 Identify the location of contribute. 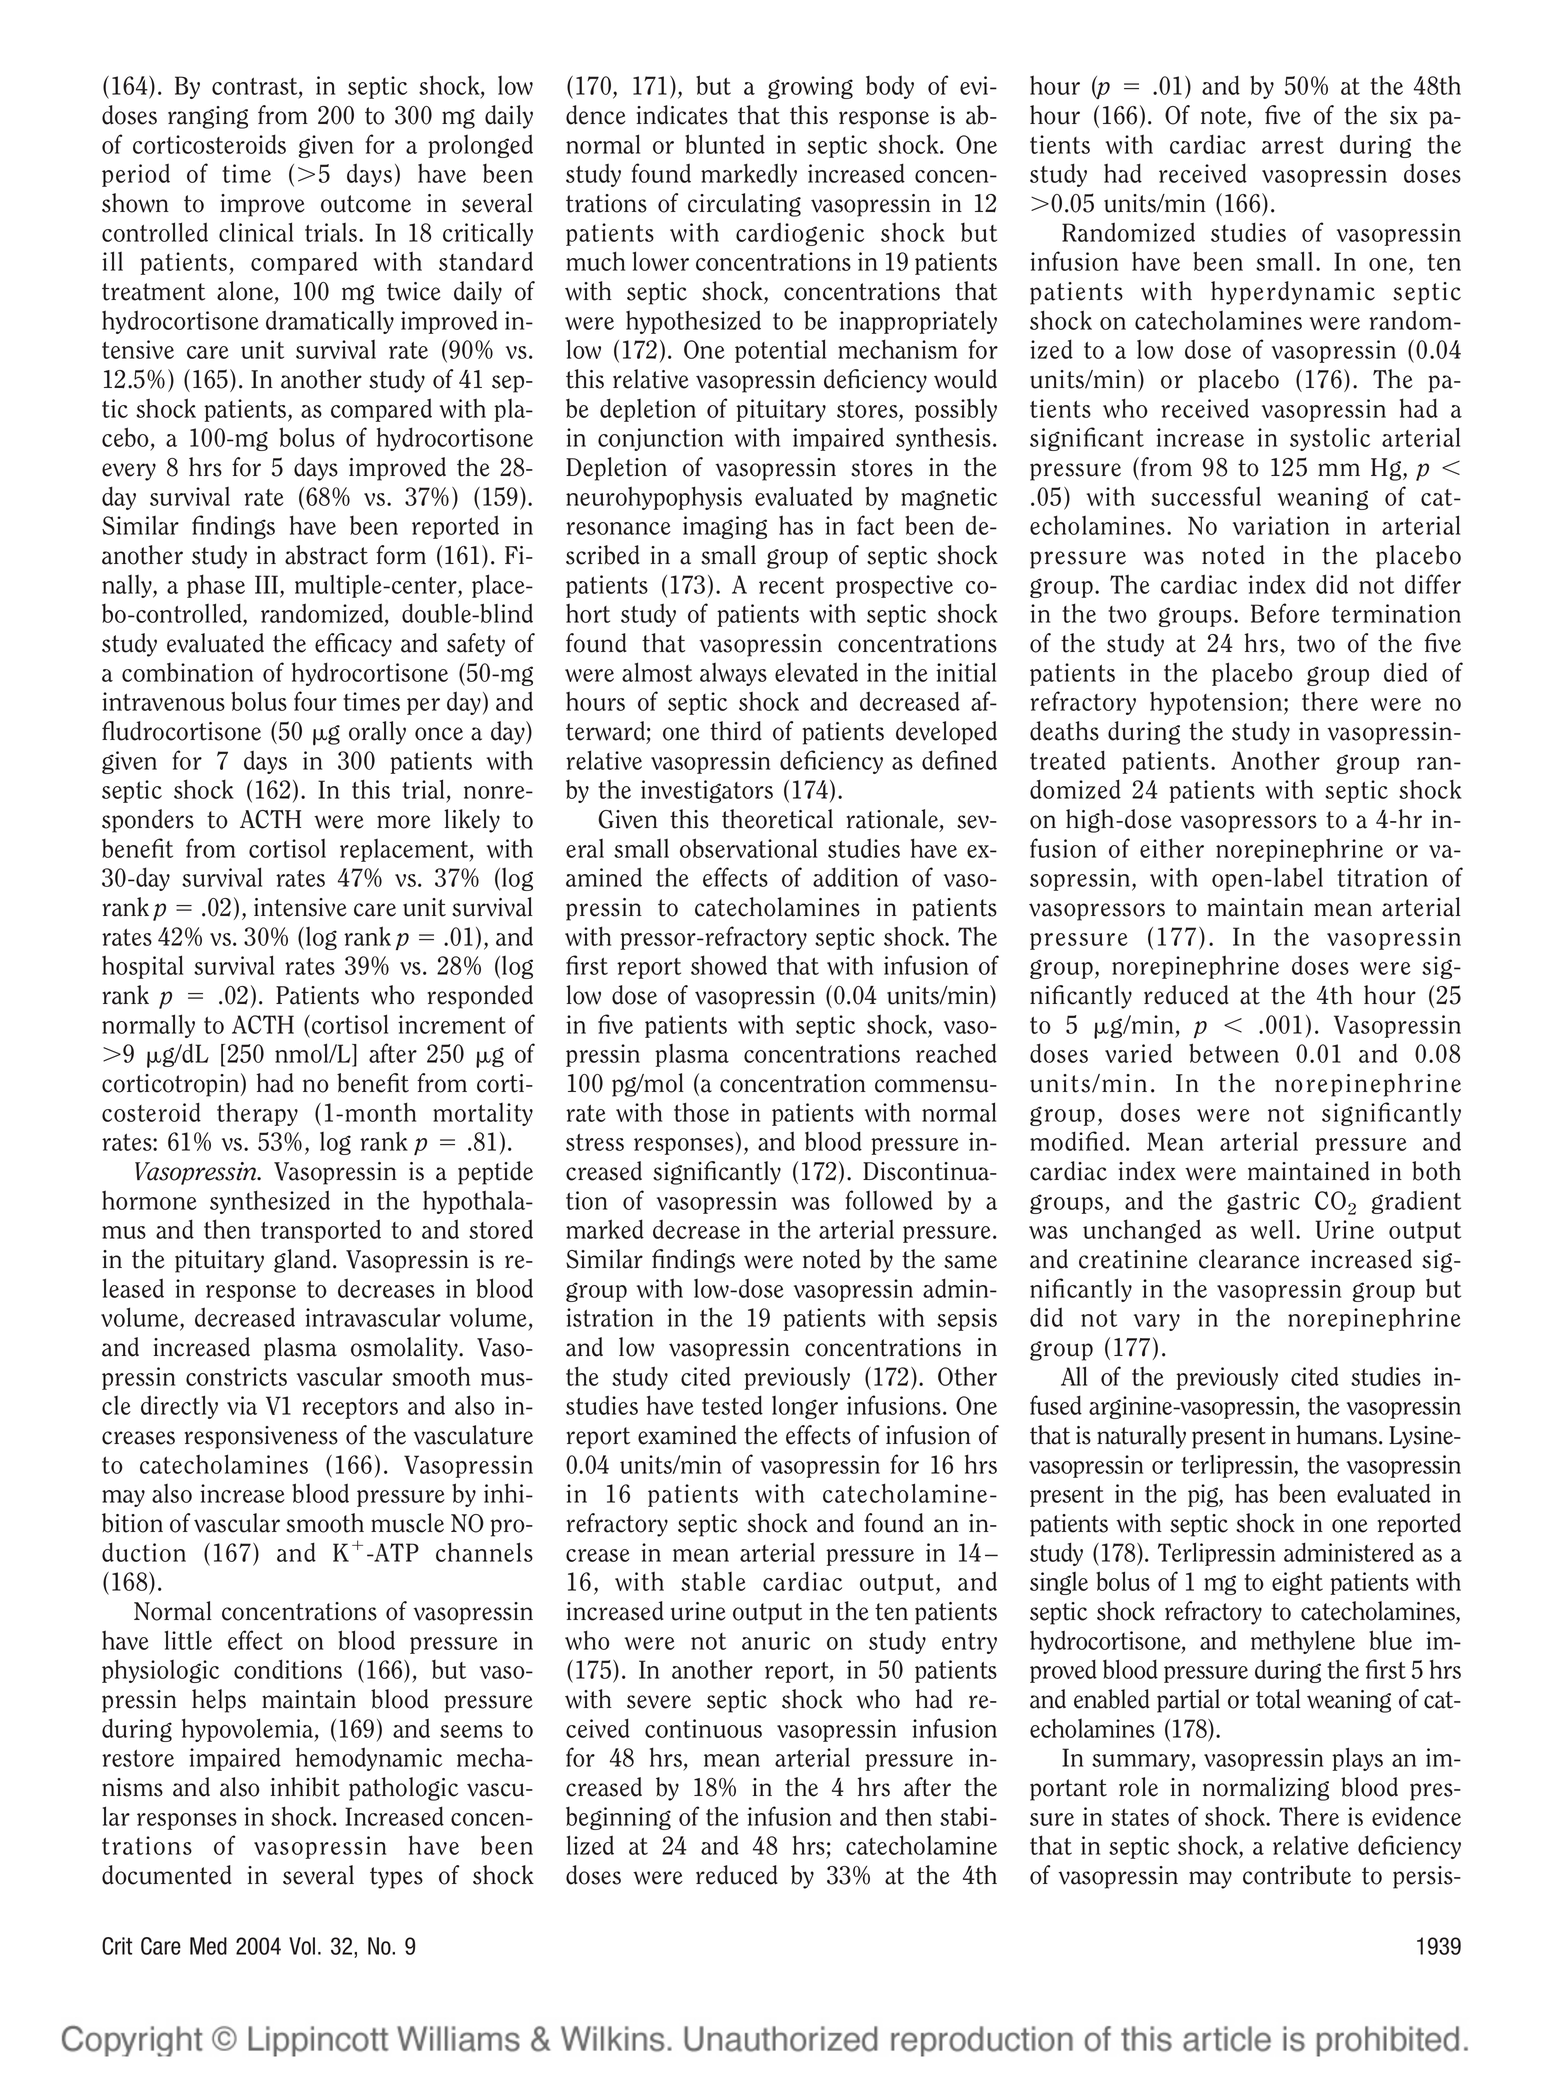
(1297, 1875).
